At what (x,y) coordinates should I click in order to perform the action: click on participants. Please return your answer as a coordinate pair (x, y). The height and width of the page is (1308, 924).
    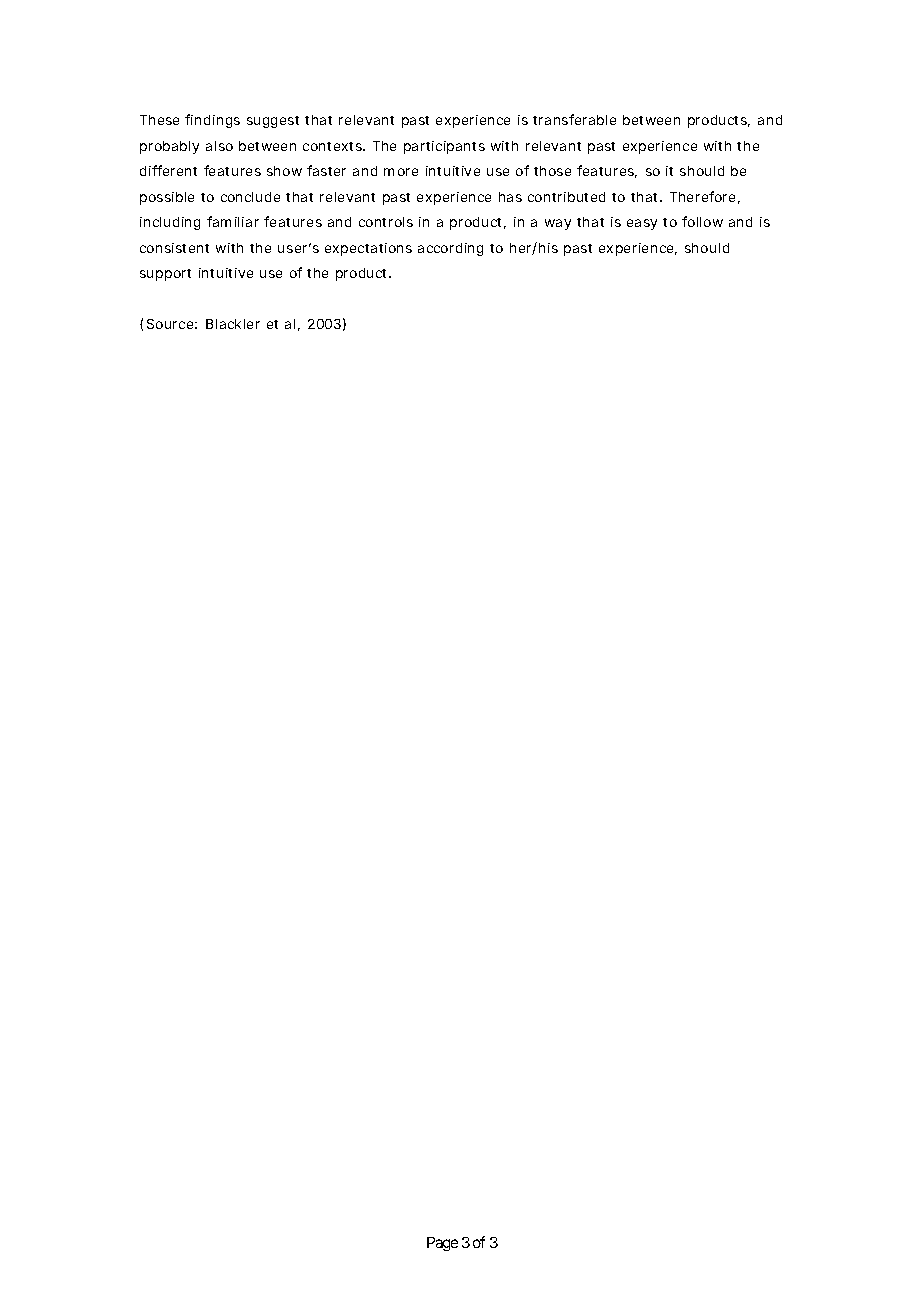
    Looking at the image, I should click on (444, 147).
